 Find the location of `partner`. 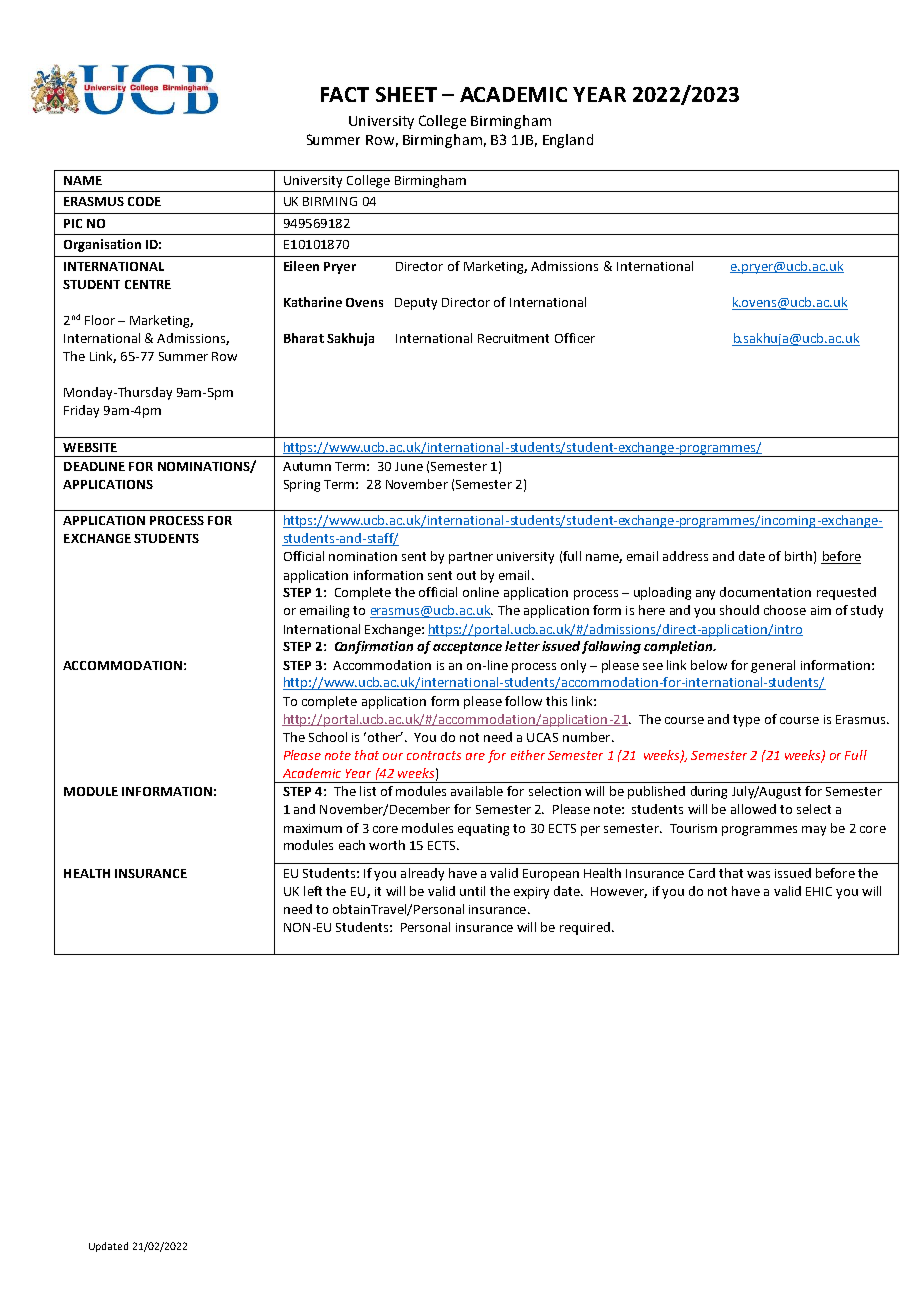

partner is located at coordinates (471, 558).
